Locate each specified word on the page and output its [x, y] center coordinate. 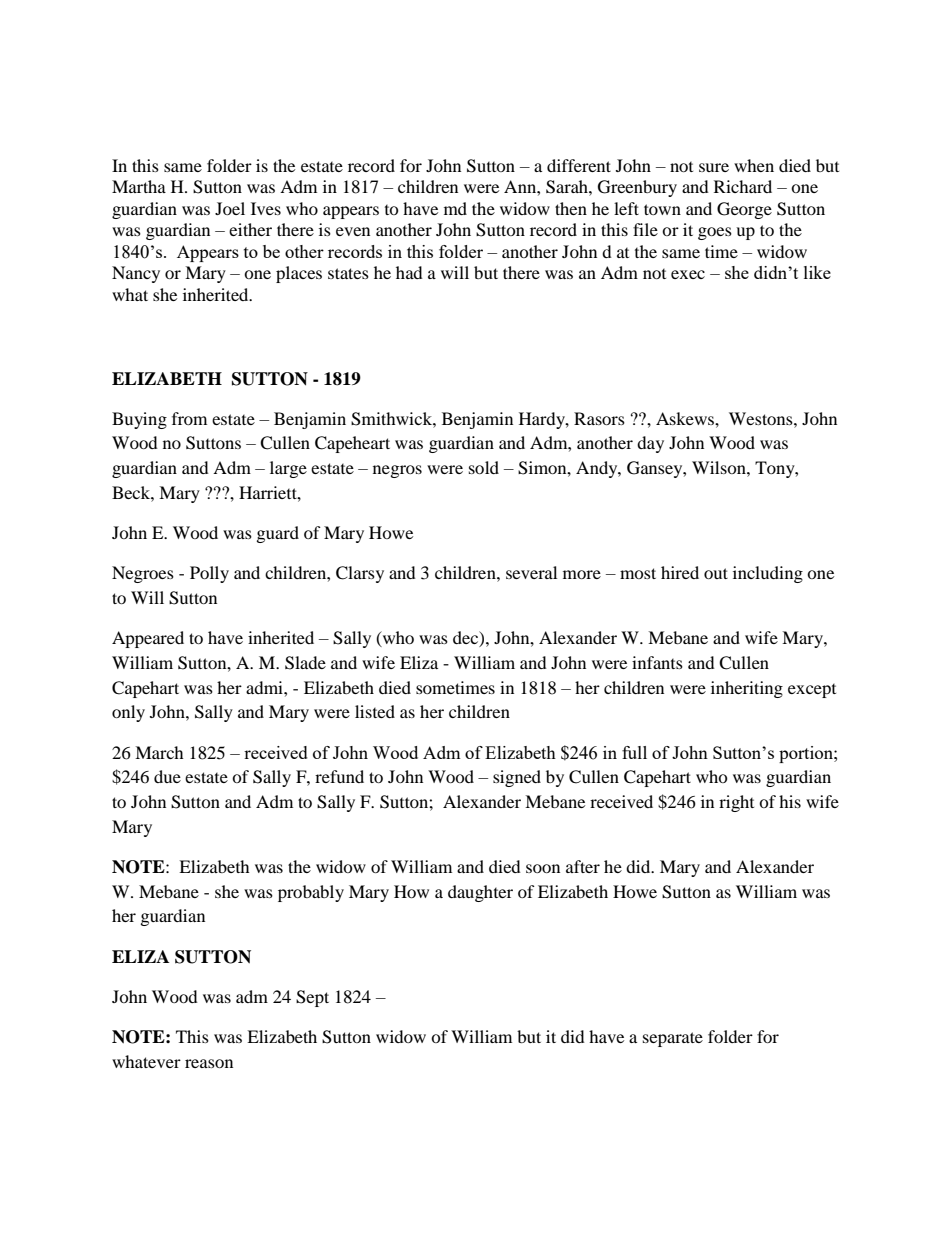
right [736, 803]
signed [517, 778]
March [159, 752]
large [288, 469]
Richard [743, 186]
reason [209, 1063]
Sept [312, 998]
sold [484, 467]
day [650, 444]
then [571, 208]
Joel [230, 208]
